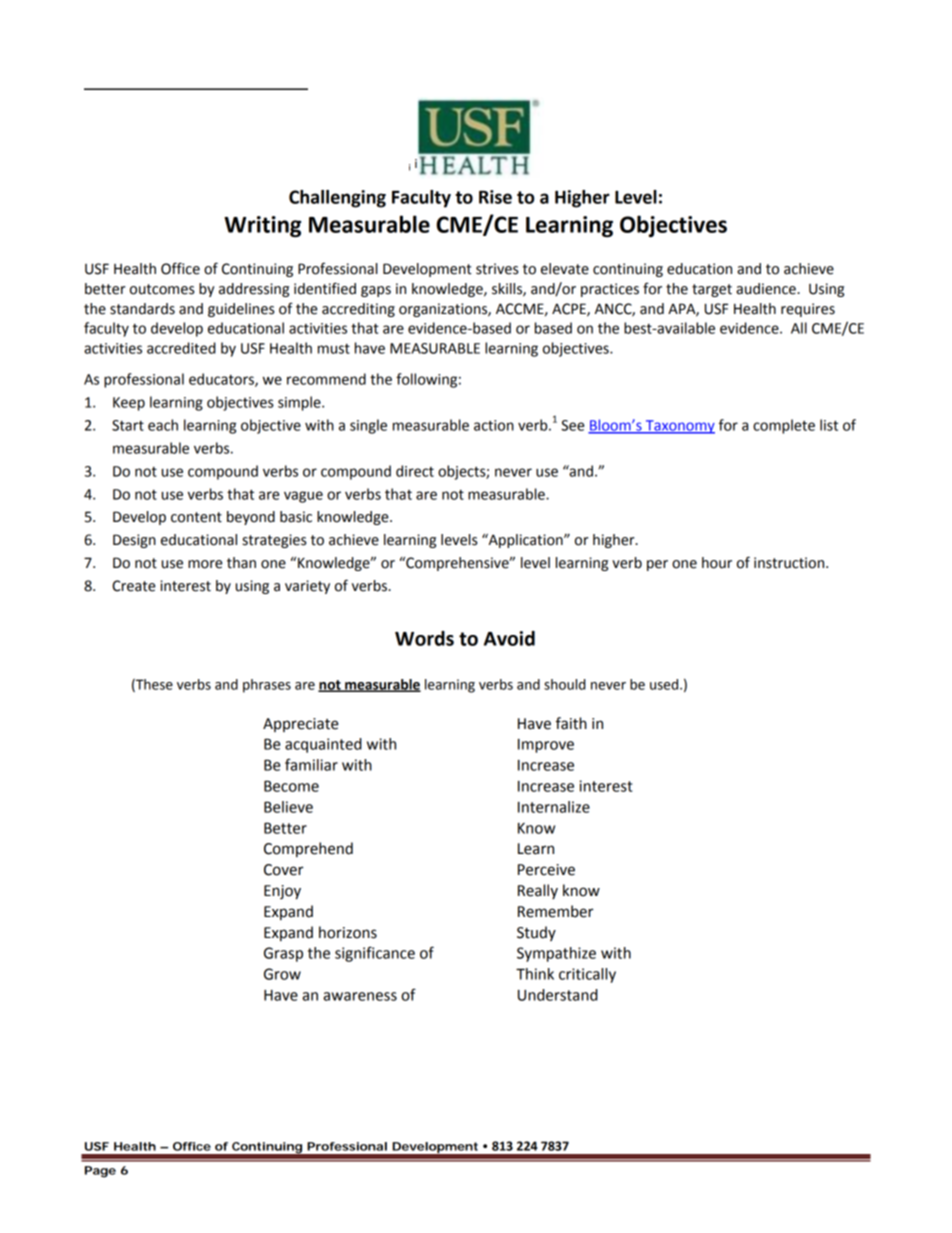 This screenshot has width=952, height=1233. I want to click on phrases, so click(267, 686).
